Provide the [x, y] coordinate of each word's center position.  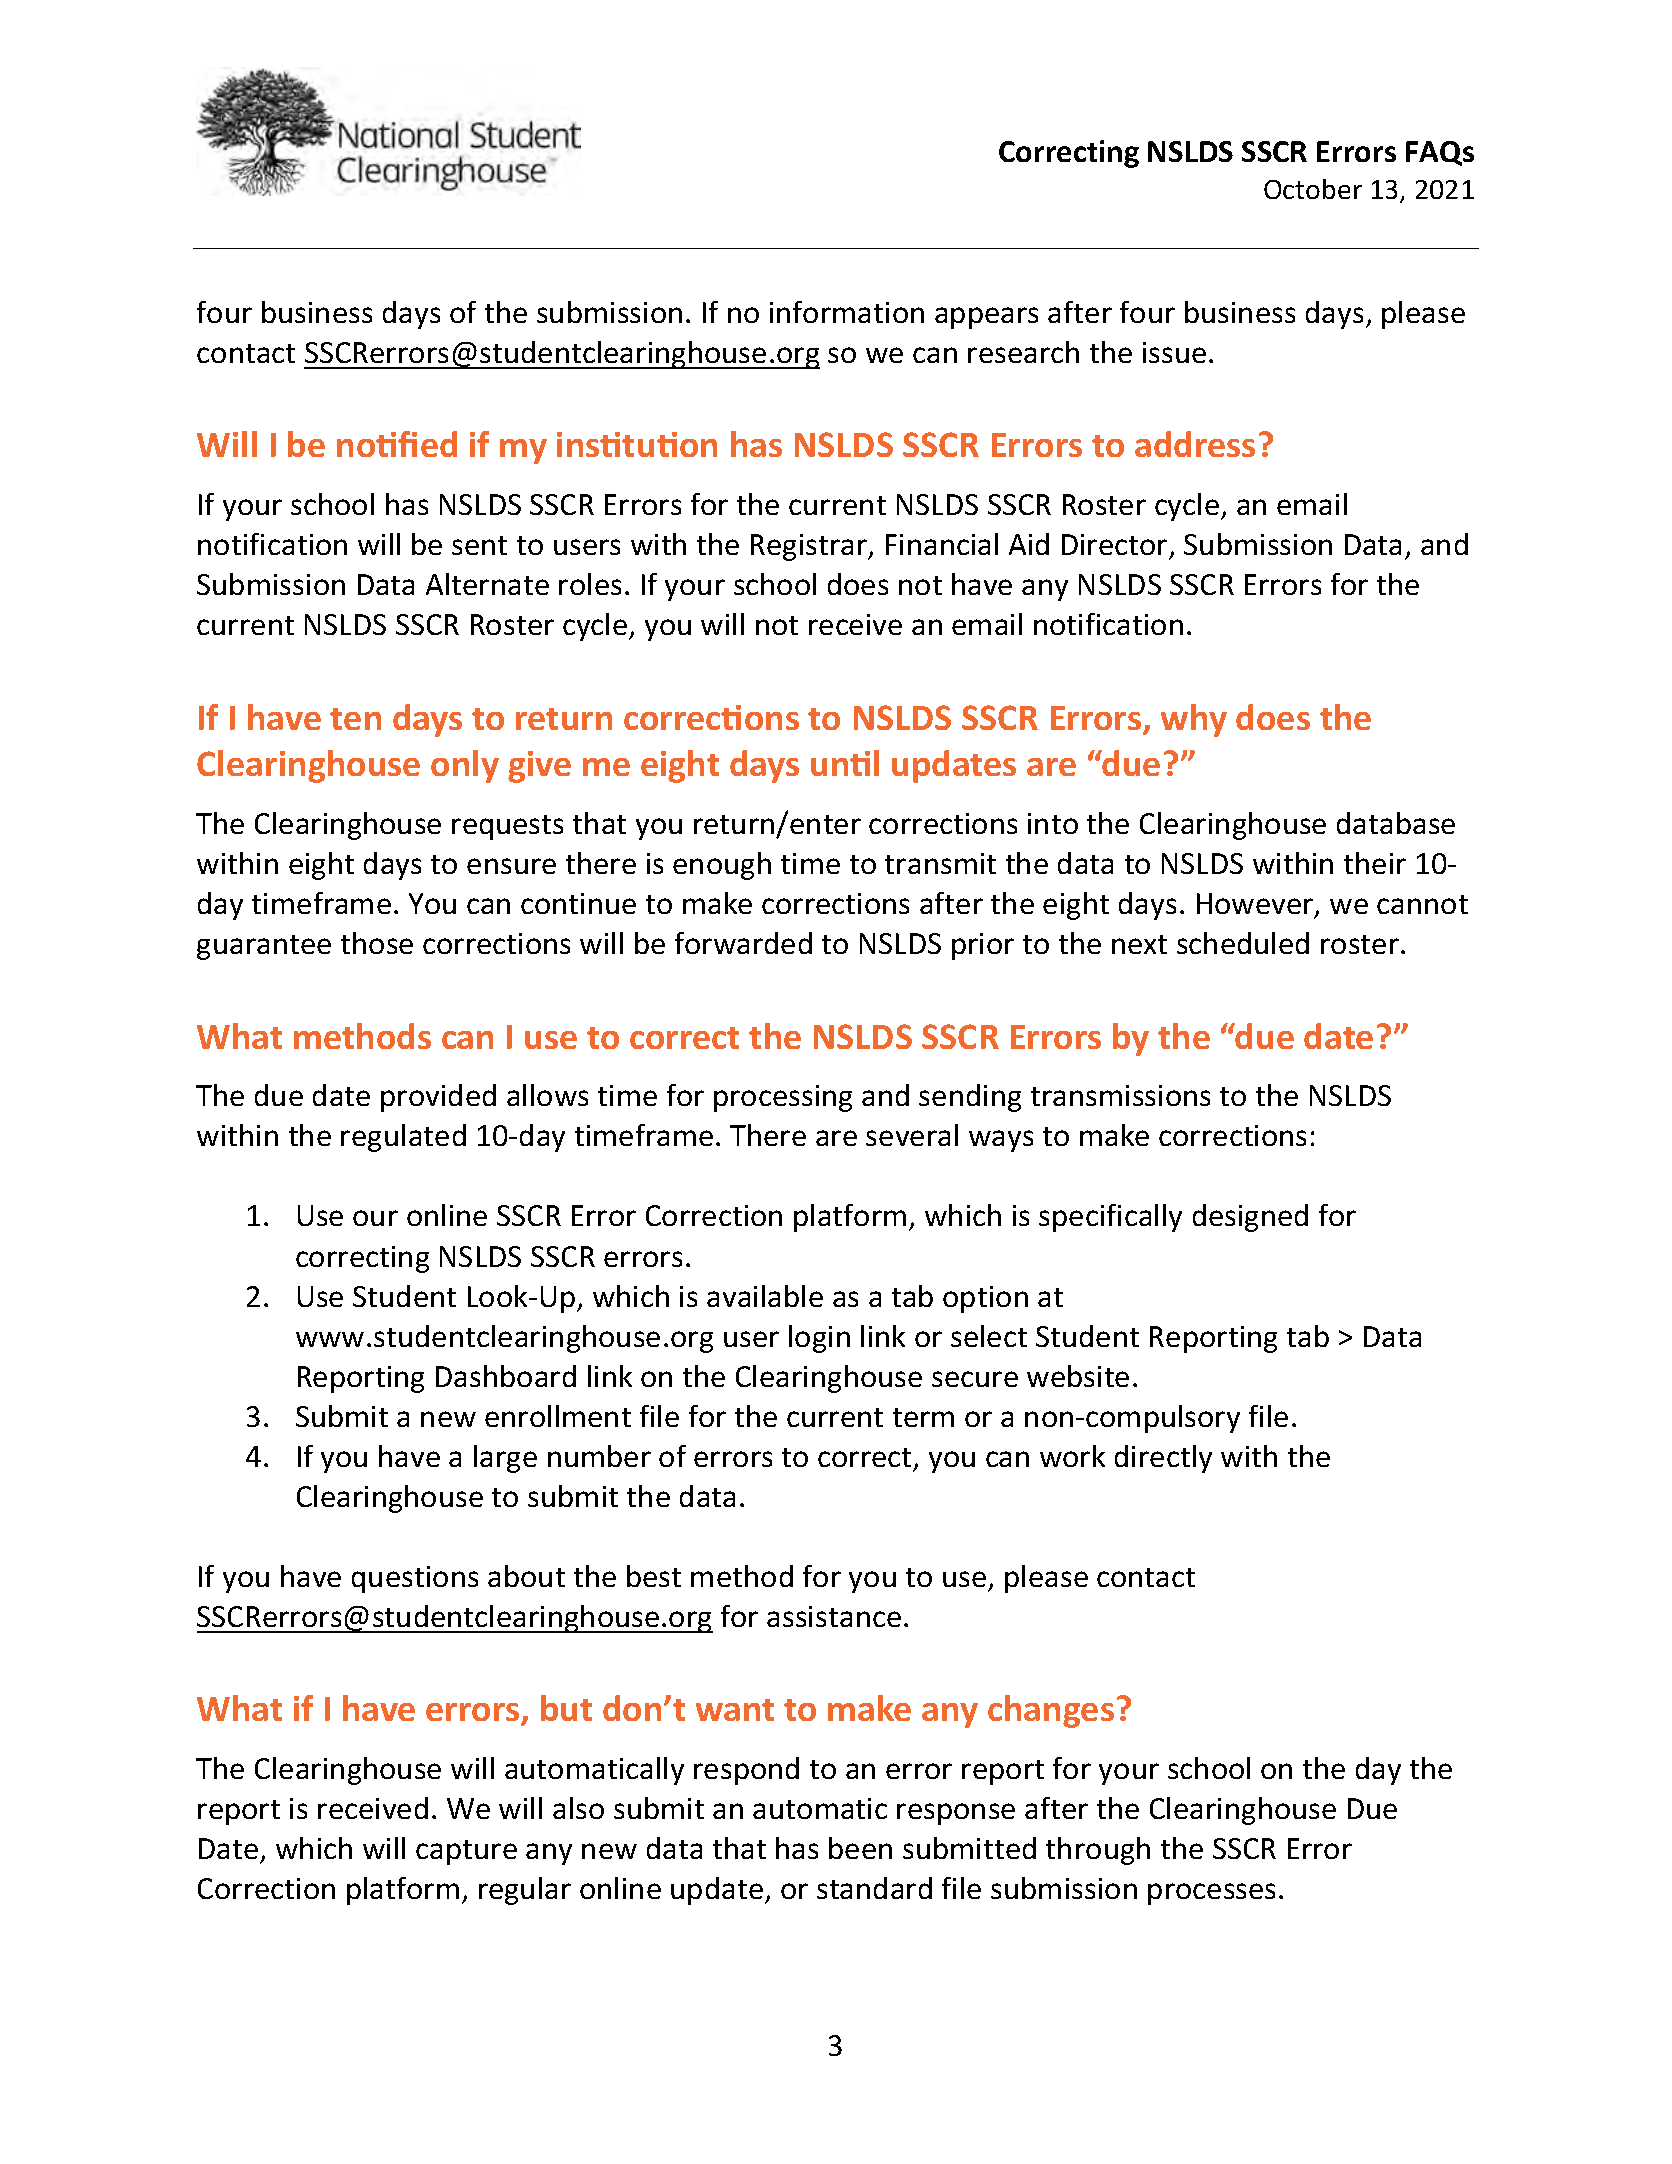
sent [479, 545]
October [1313, 189]
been [860, 1848]
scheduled [1243, 943]
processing [783, 1098]
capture [466, 1852]
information [847, 312]
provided [438, 1098]
